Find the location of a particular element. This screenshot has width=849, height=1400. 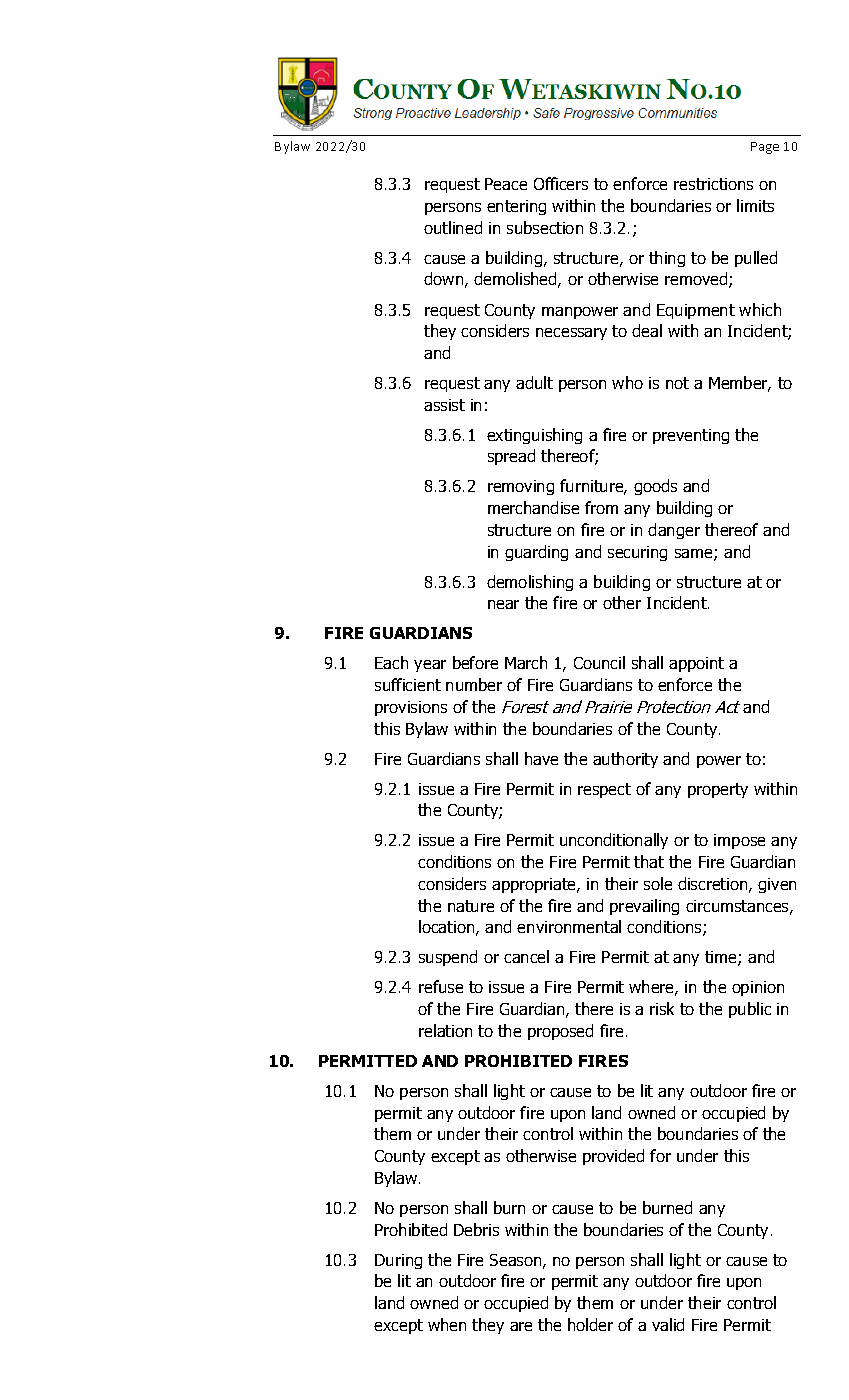

opinion is located at coordinates (758, 988).
